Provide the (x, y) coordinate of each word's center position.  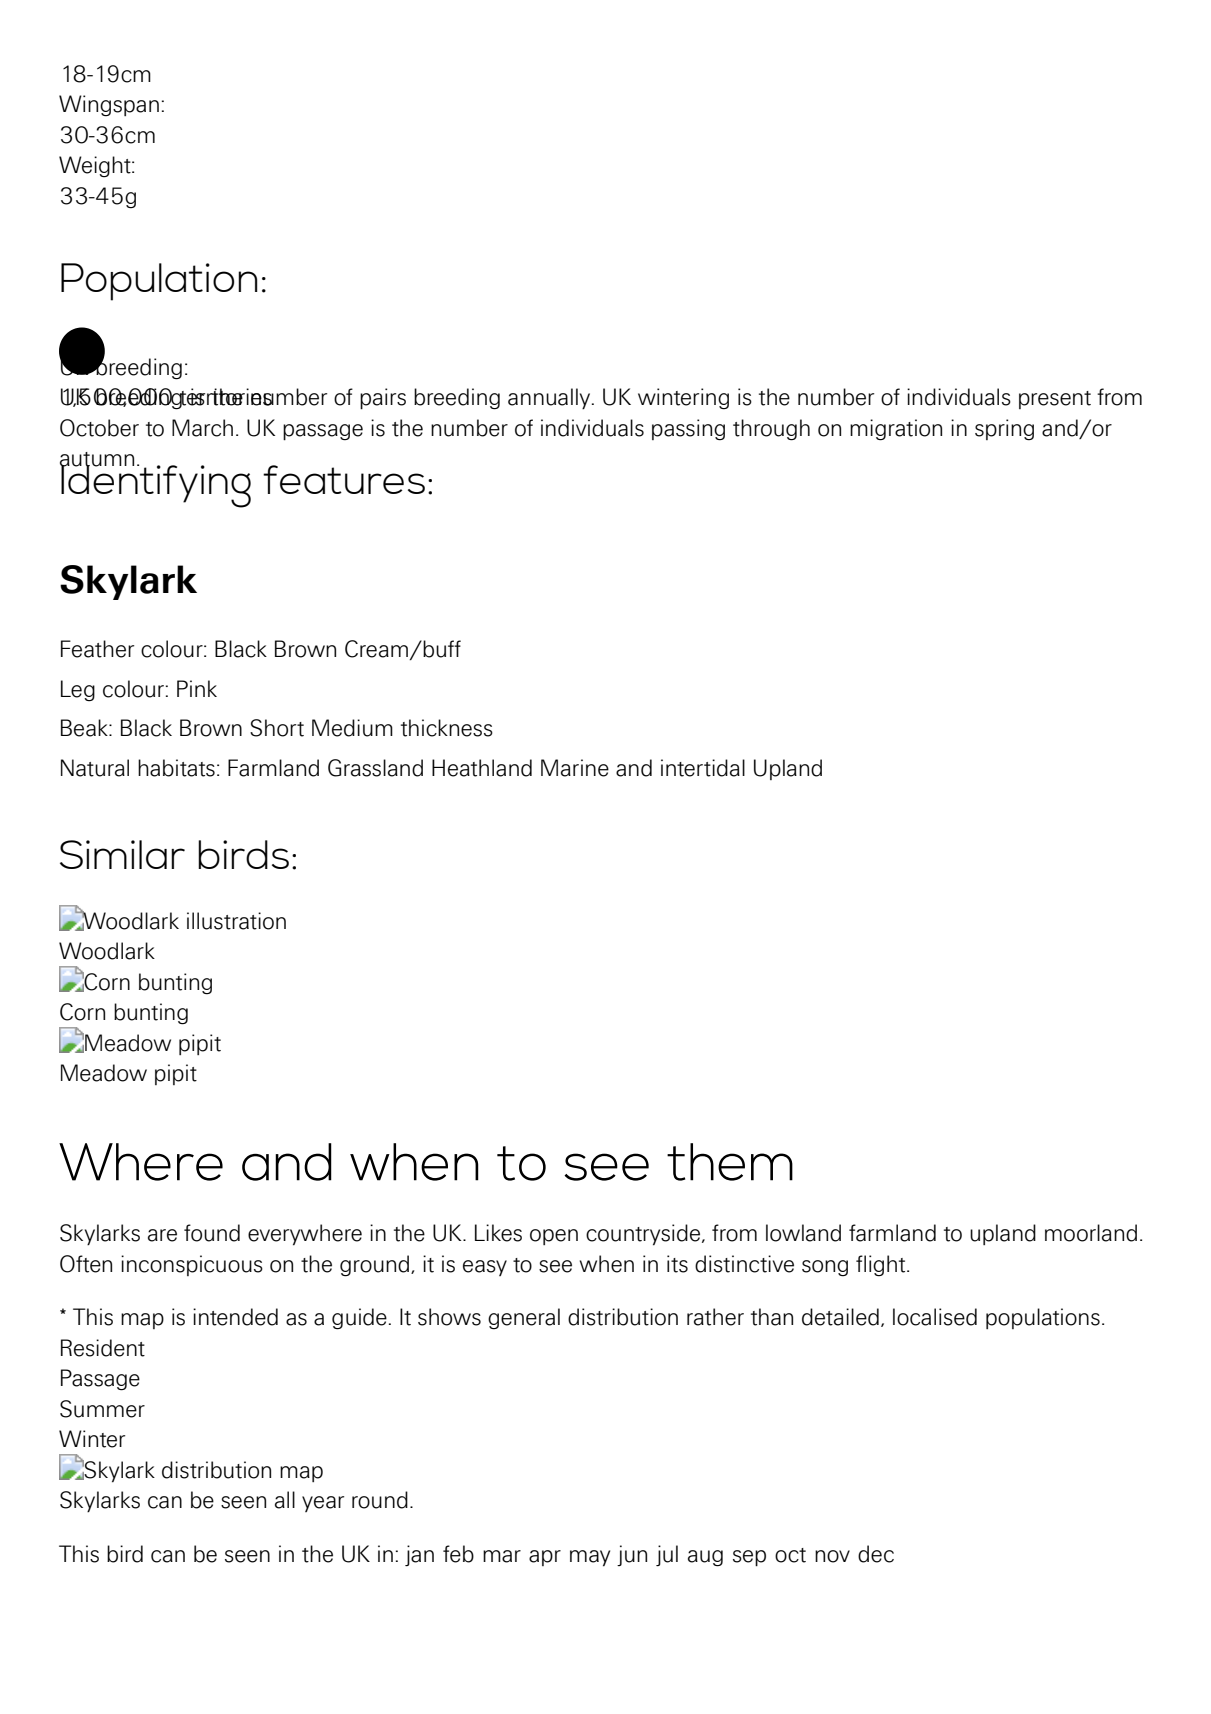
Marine (575, 768)
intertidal (703, 768)
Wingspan (109, 106)
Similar (122, 854)
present (1055, 400)
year (323, 1504)
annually (550, 398)
